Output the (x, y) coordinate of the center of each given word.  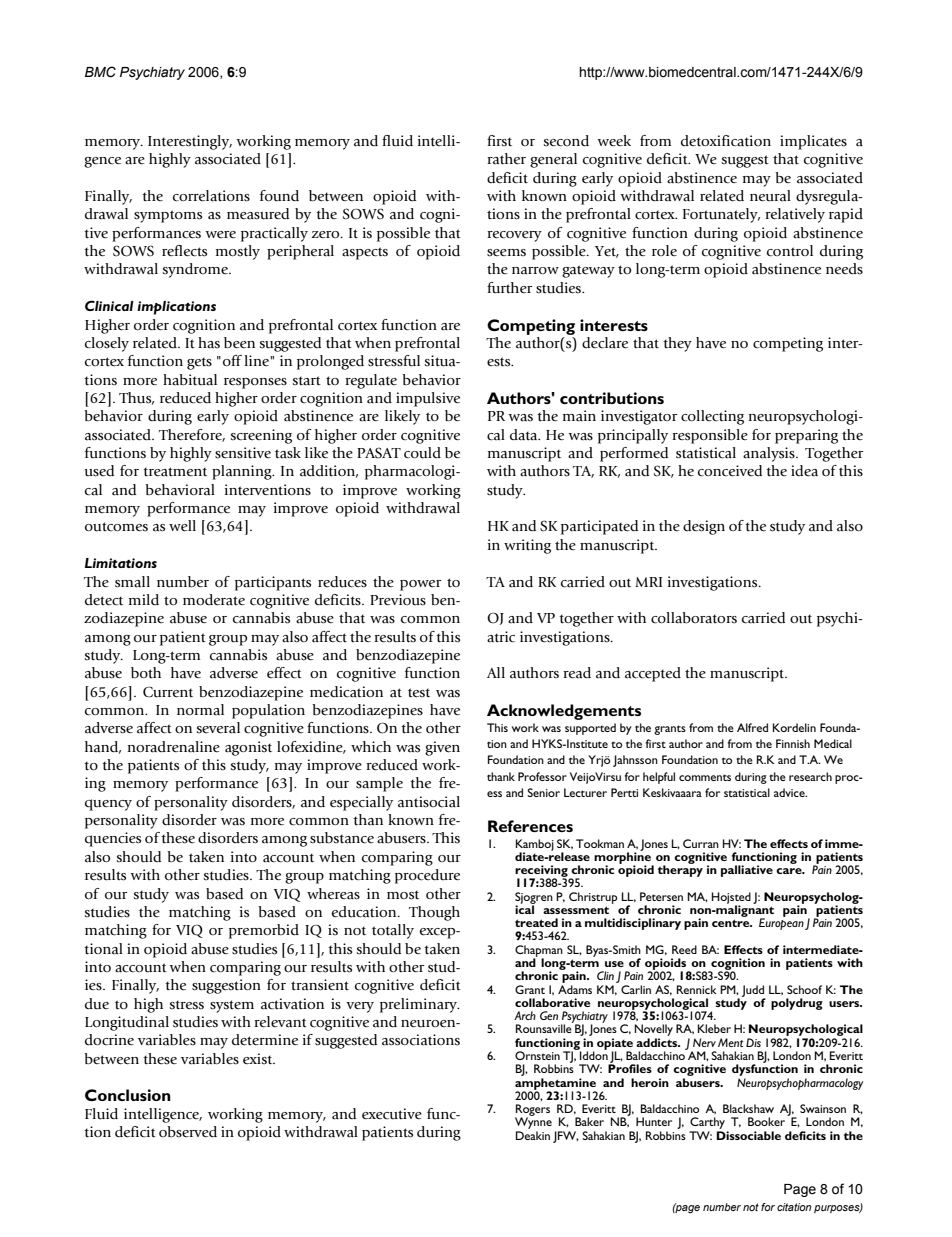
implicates (813, 142)
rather (506, 159)
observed (188, 1132)
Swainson (823, 1108)
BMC (100, 72)
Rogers (532, 1111)
